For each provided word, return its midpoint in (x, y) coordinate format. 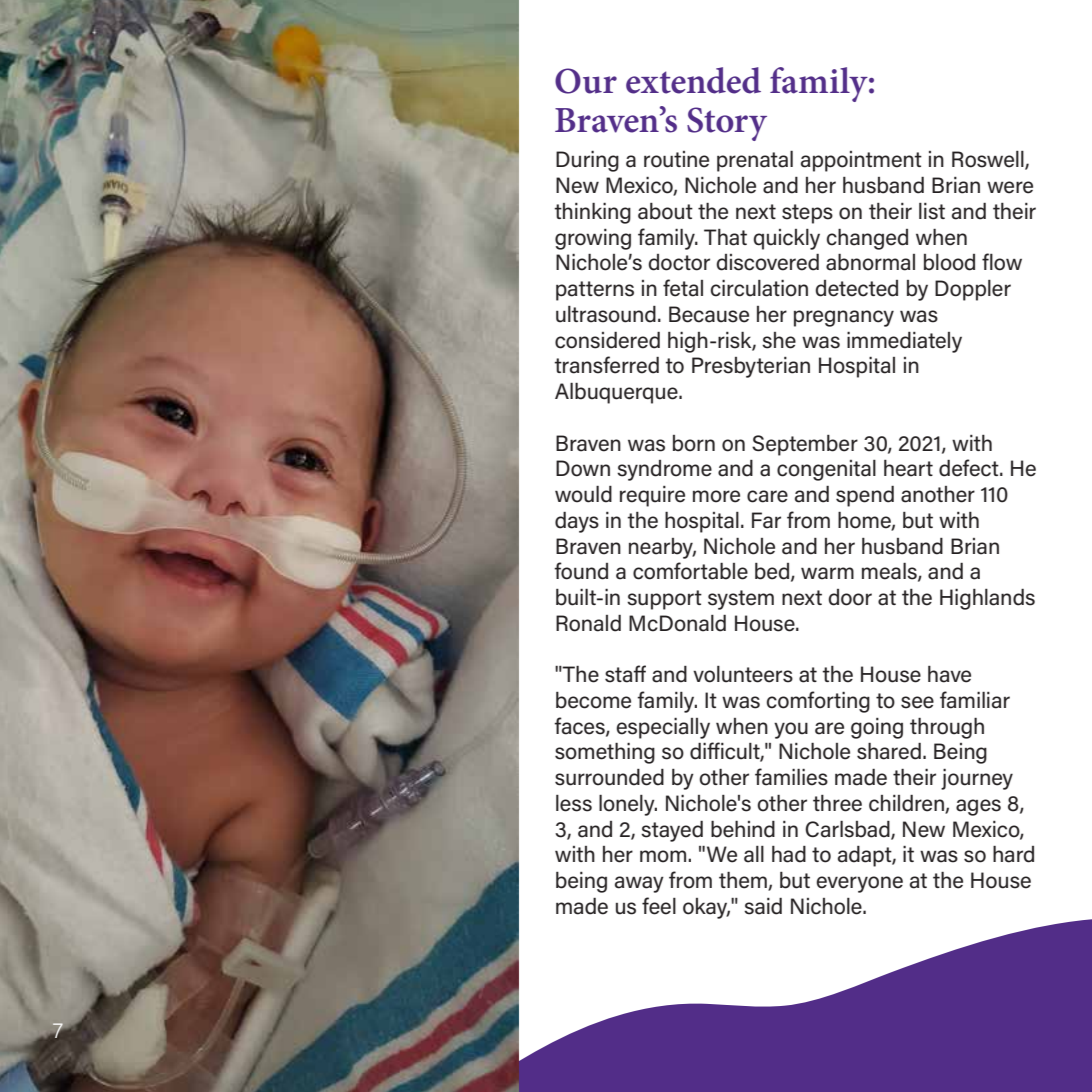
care (767, 496)
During (587, 161)
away (639, 884)
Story (727, 124)
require (652, 496)
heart (908, 468)
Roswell (989, 160)
